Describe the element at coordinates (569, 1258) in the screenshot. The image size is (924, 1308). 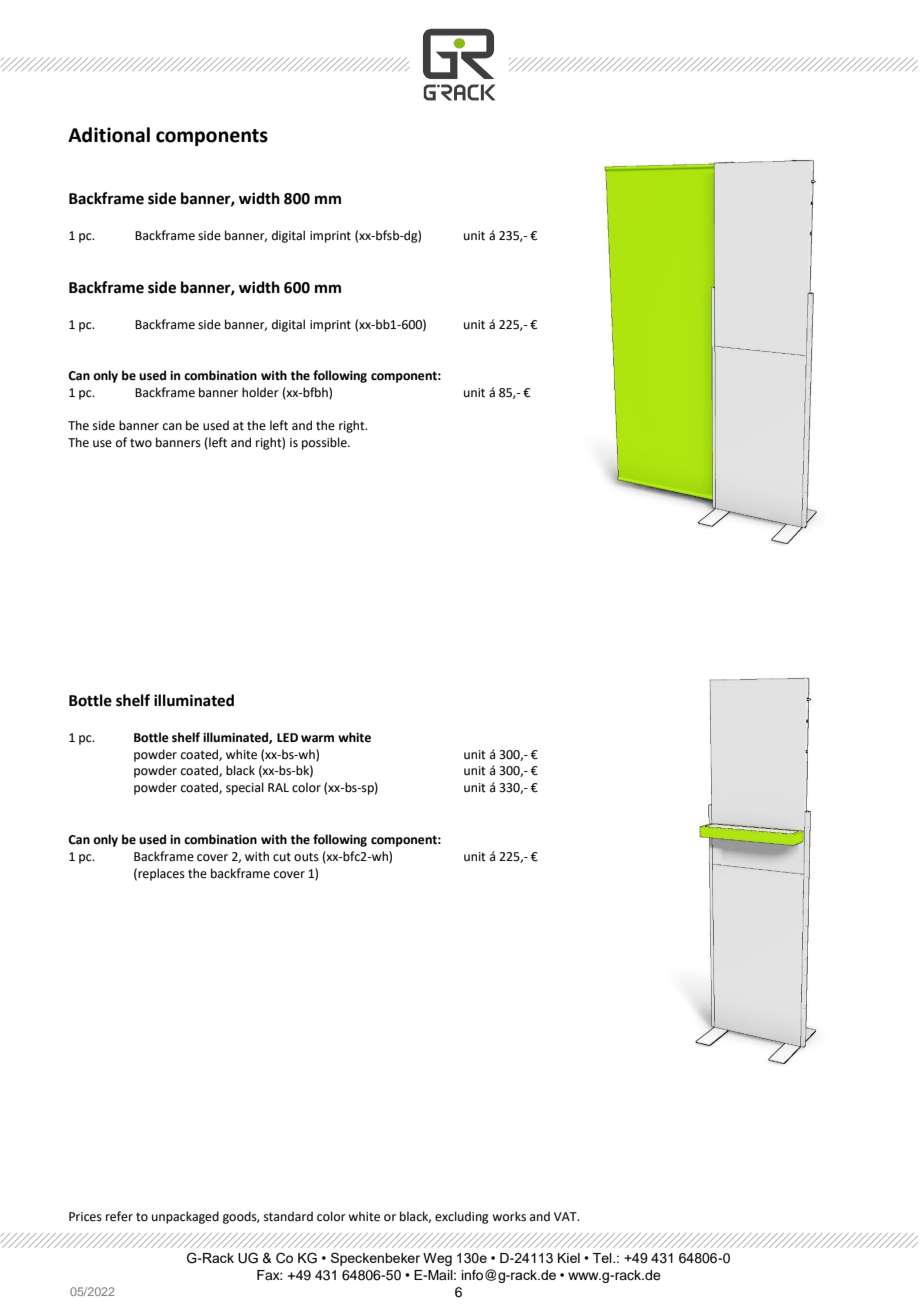
I see `Kiel` at that location.
